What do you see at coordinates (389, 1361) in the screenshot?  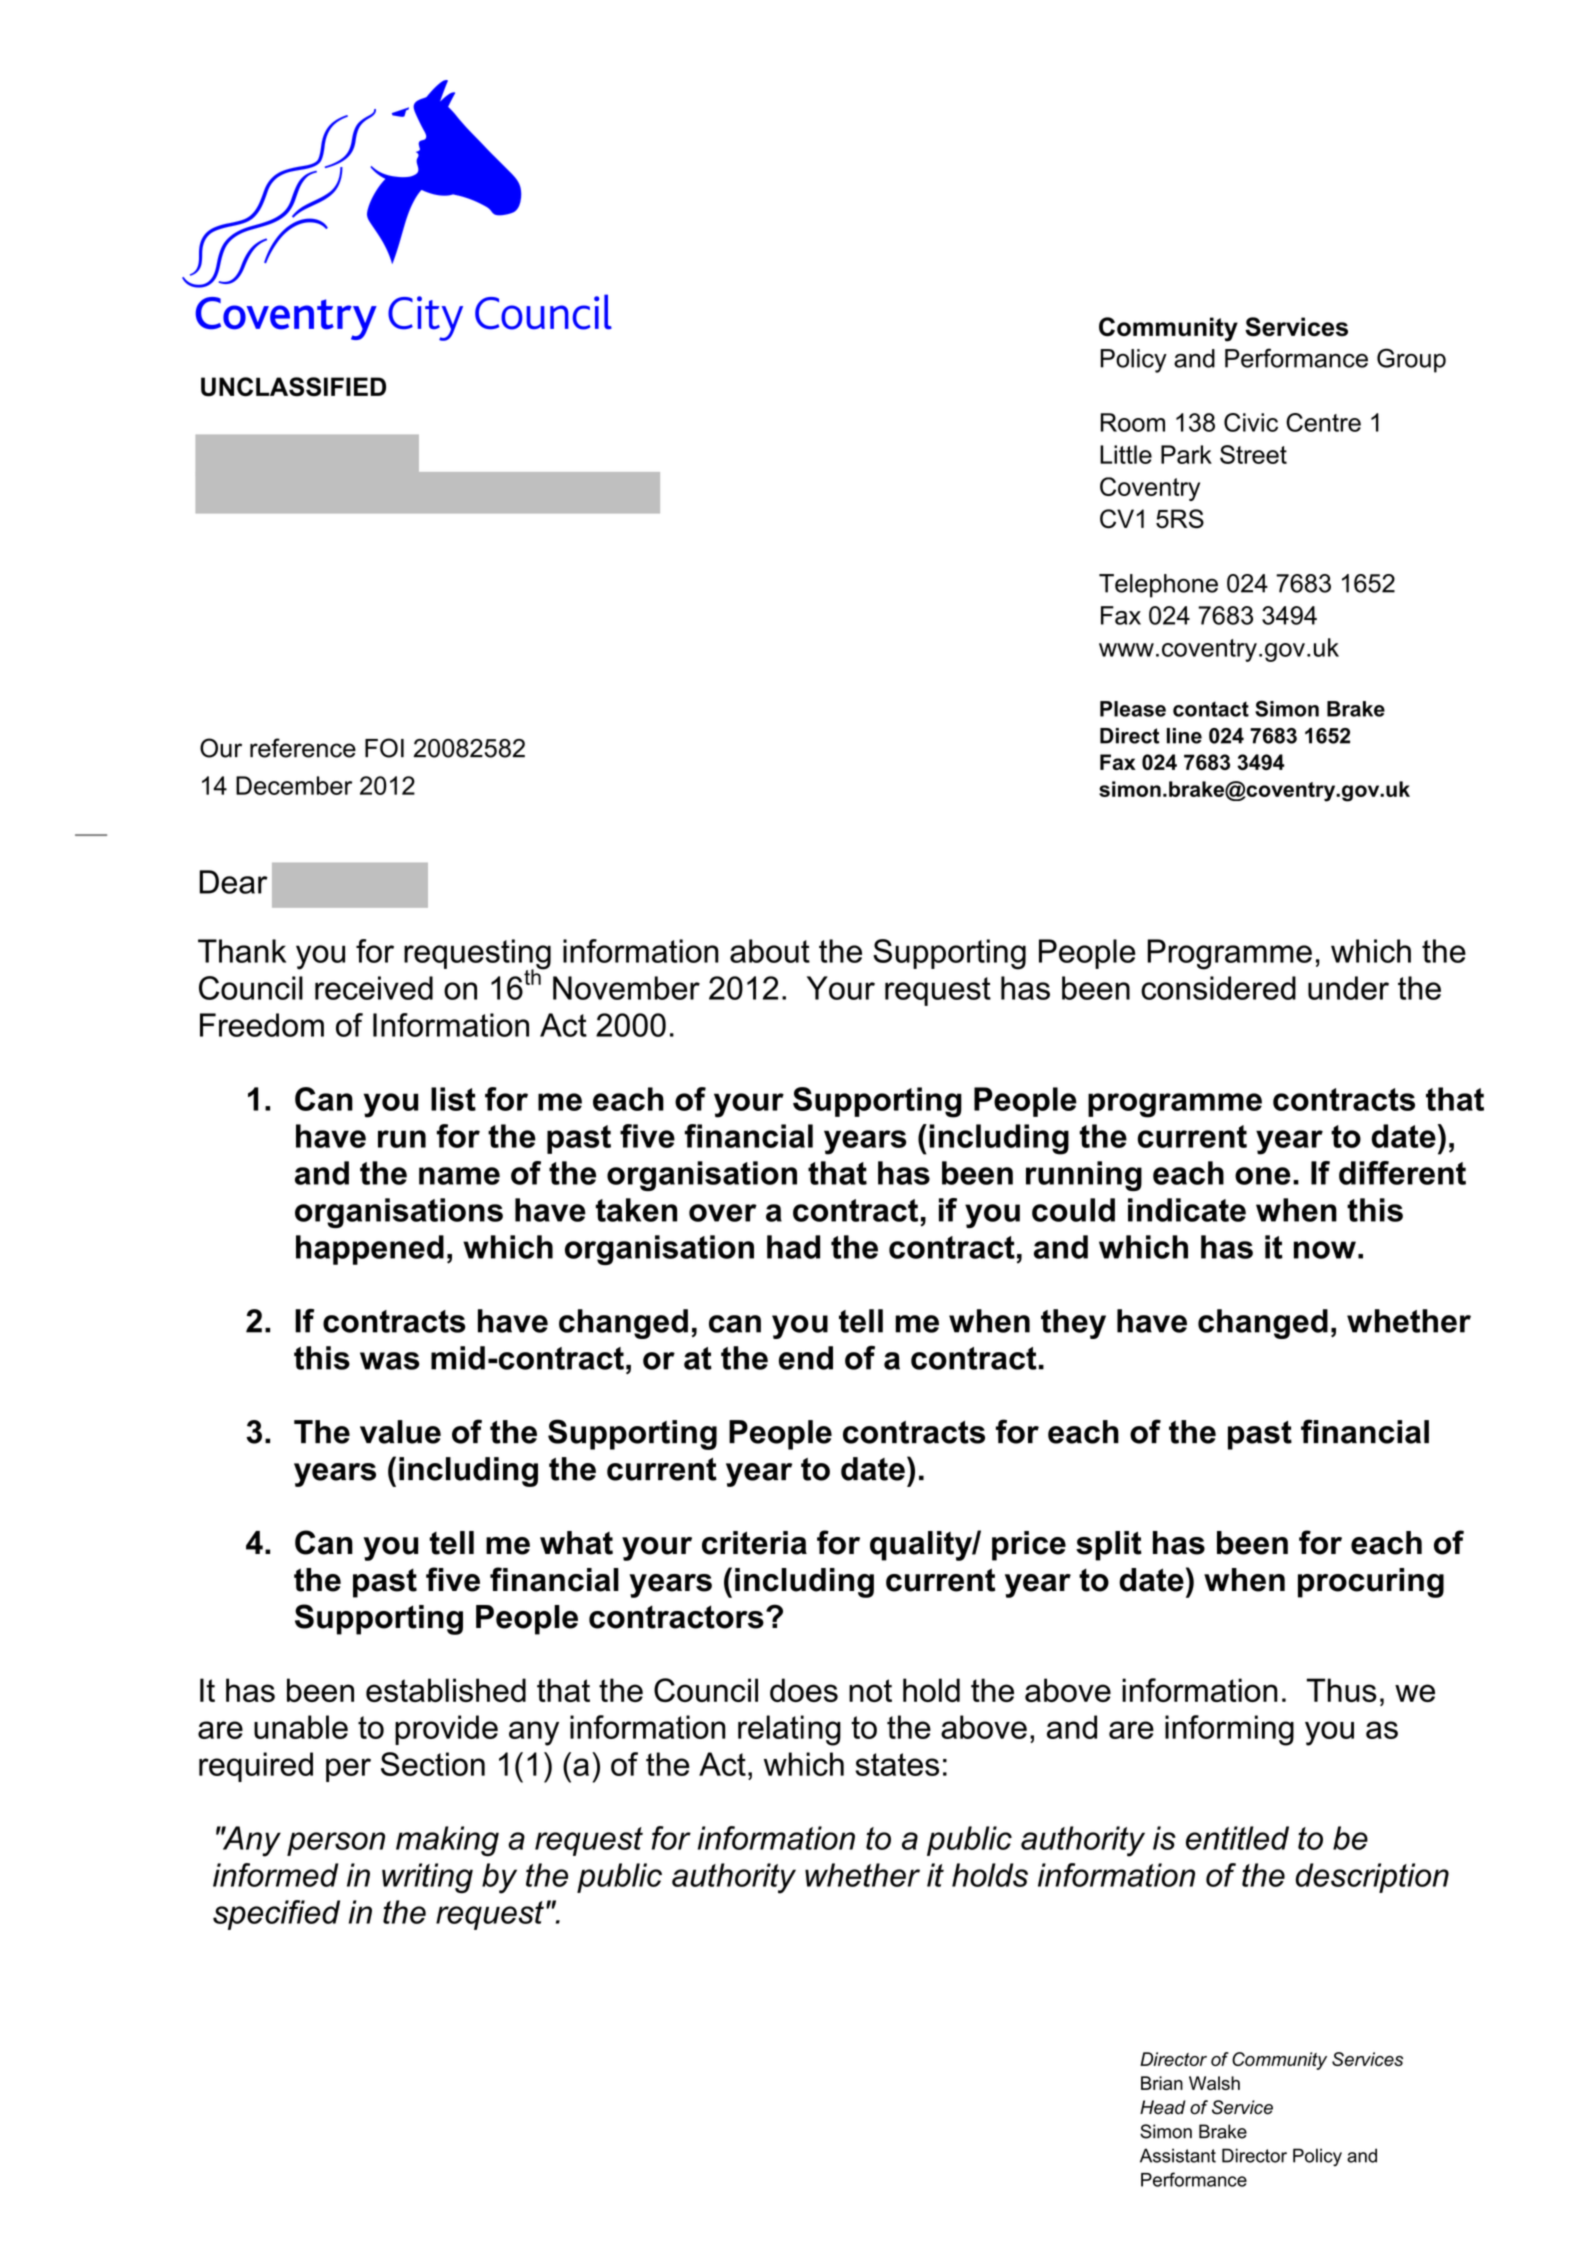 I see `was` at bounding box center [389, 1361].
